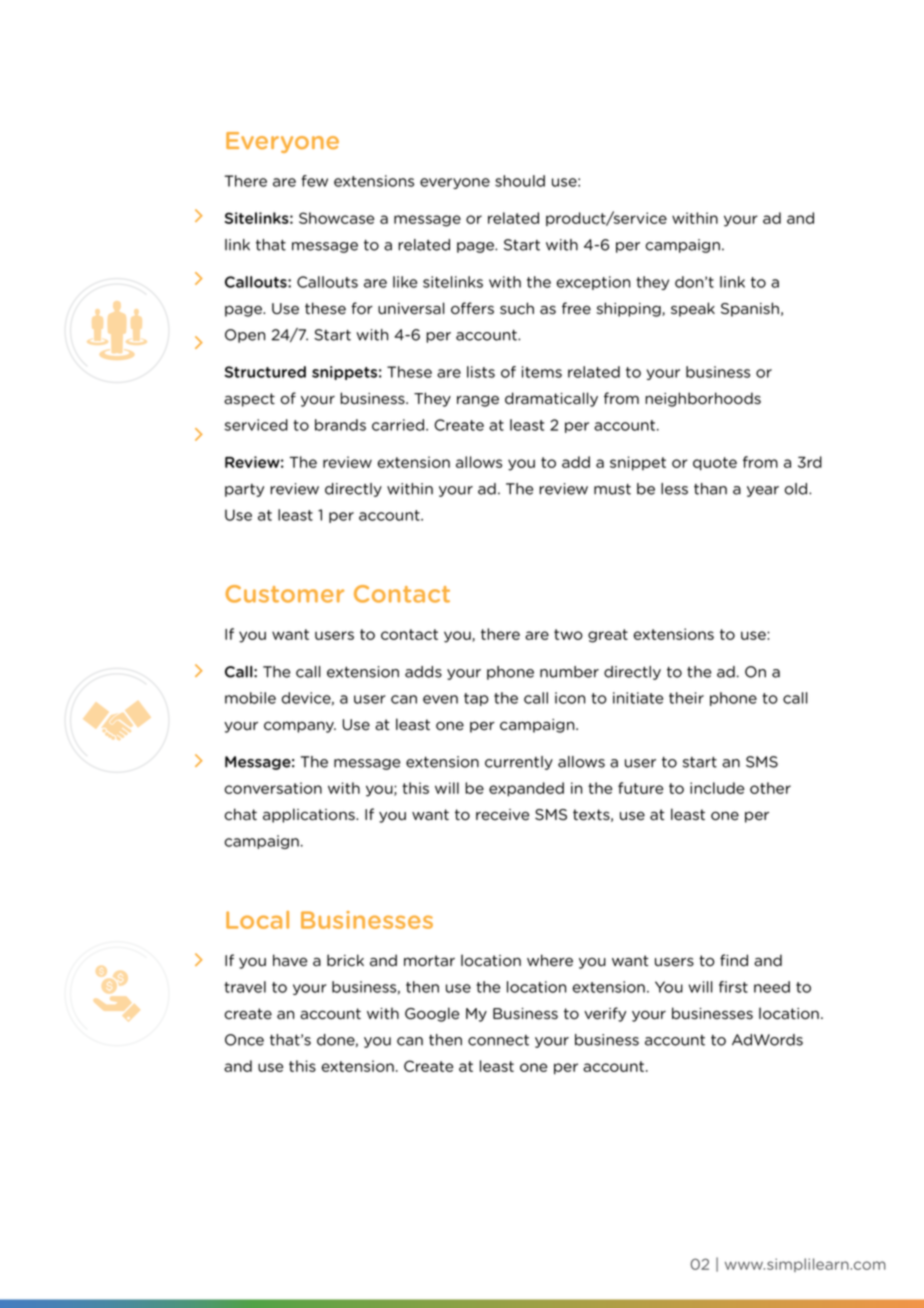 The image size is (924, 1308). Describe the element at coordinates (520, 181) in the page. I see `should` at that location.
